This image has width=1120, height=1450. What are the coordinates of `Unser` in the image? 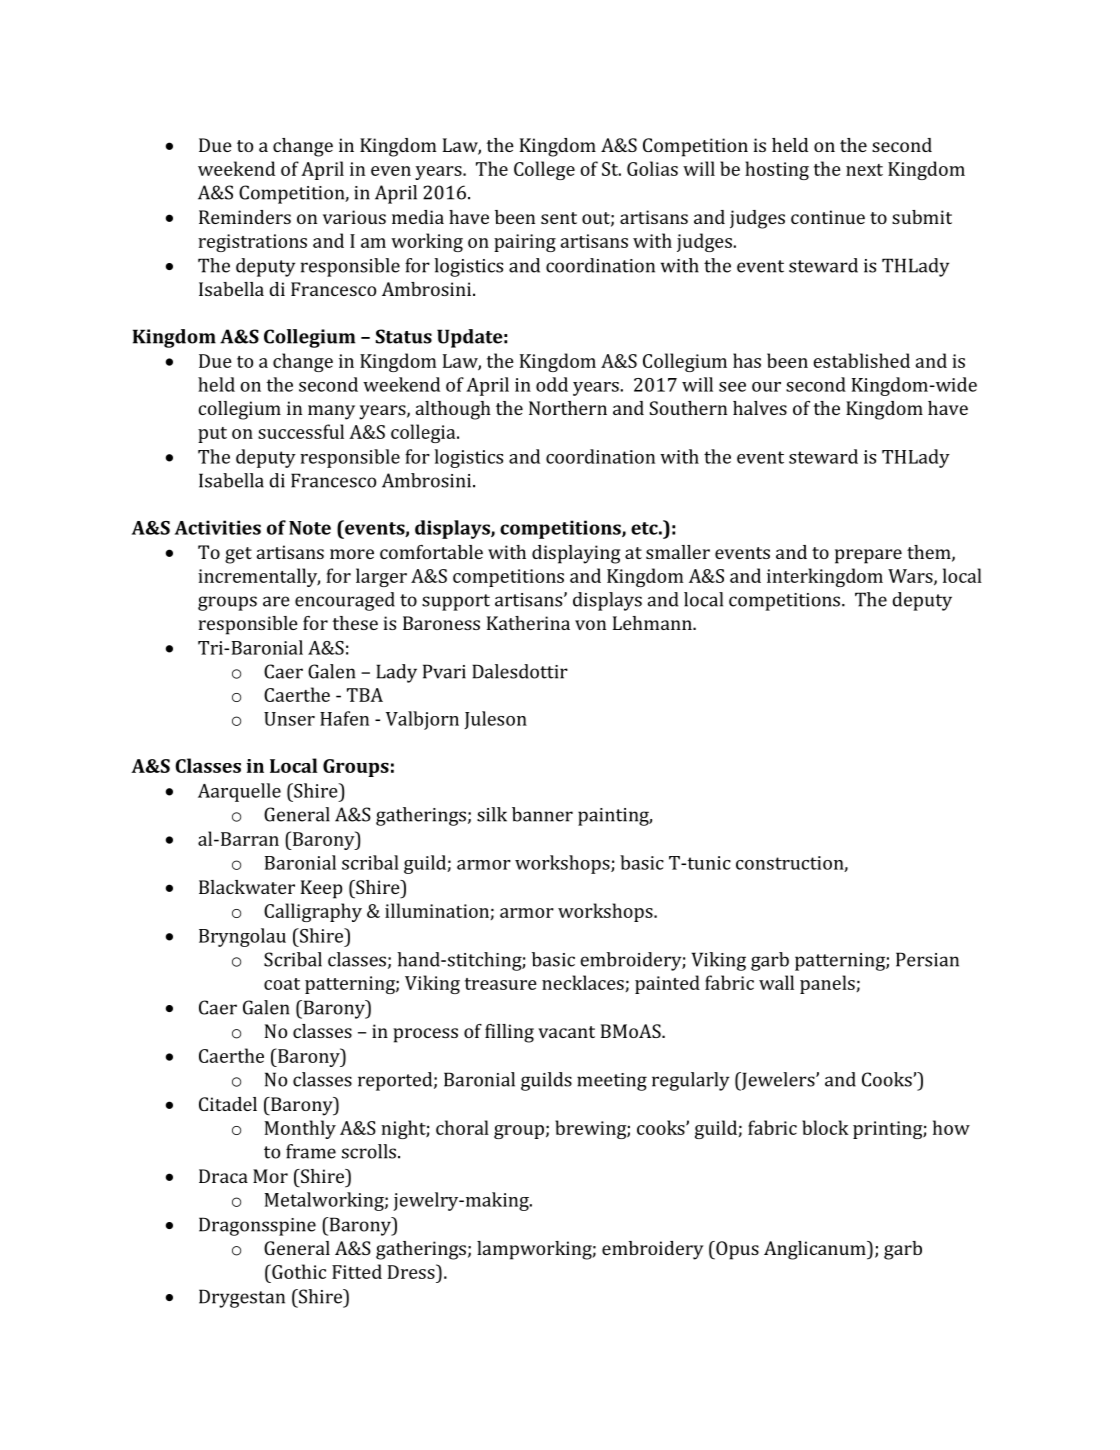 It's located at (289, 719).
